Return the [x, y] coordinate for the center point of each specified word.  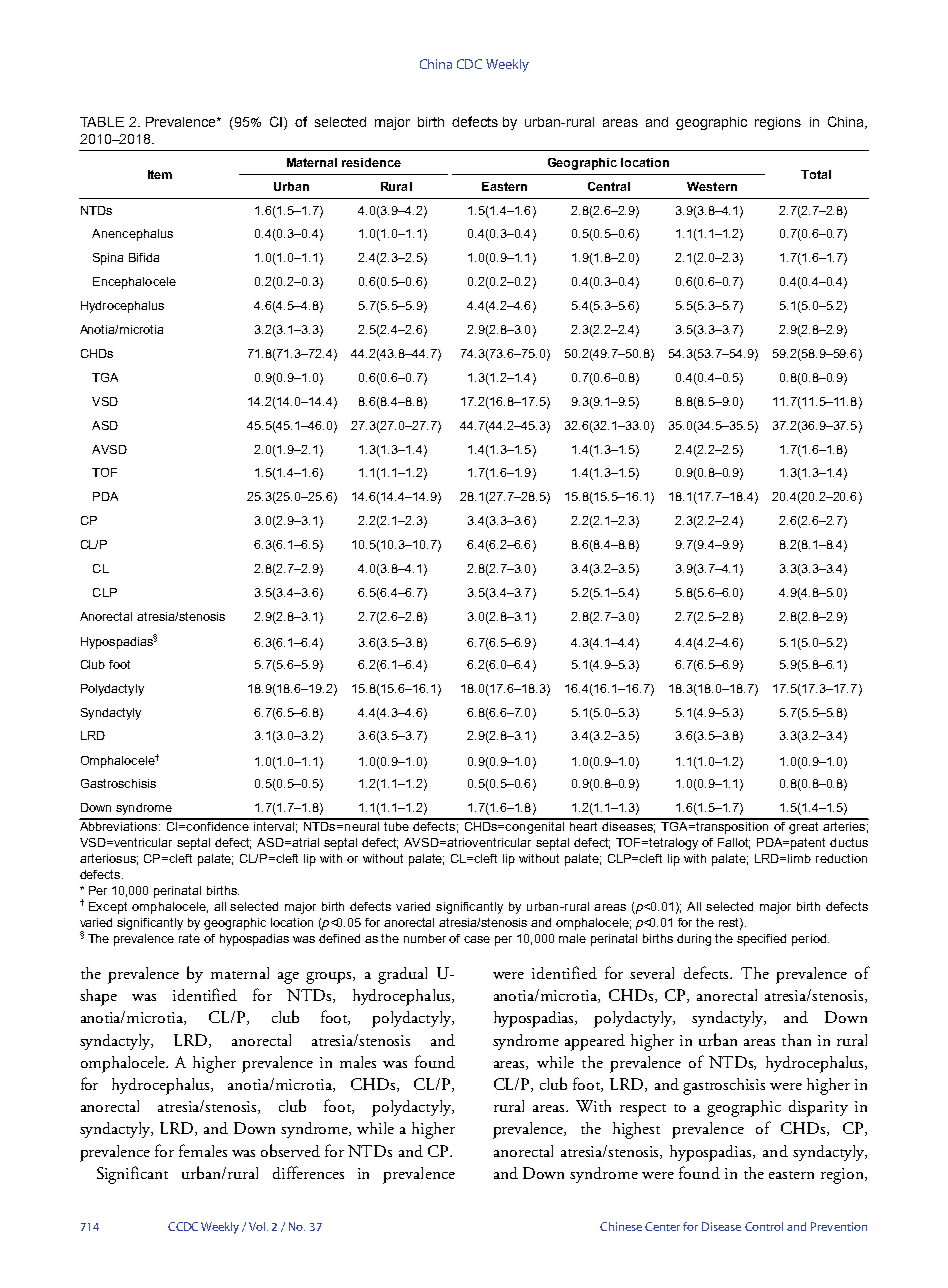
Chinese [621, 1226]
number [425, 938]
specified [761, 940]
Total [816, 174]
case [477, 939]
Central [609, 186]
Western [712, 186]
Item [160, 174]
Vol [258, 1226]
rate [189, 938]
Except [108, 908]
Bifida [144, 257]
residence [371, 162]
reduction [841, 858]
